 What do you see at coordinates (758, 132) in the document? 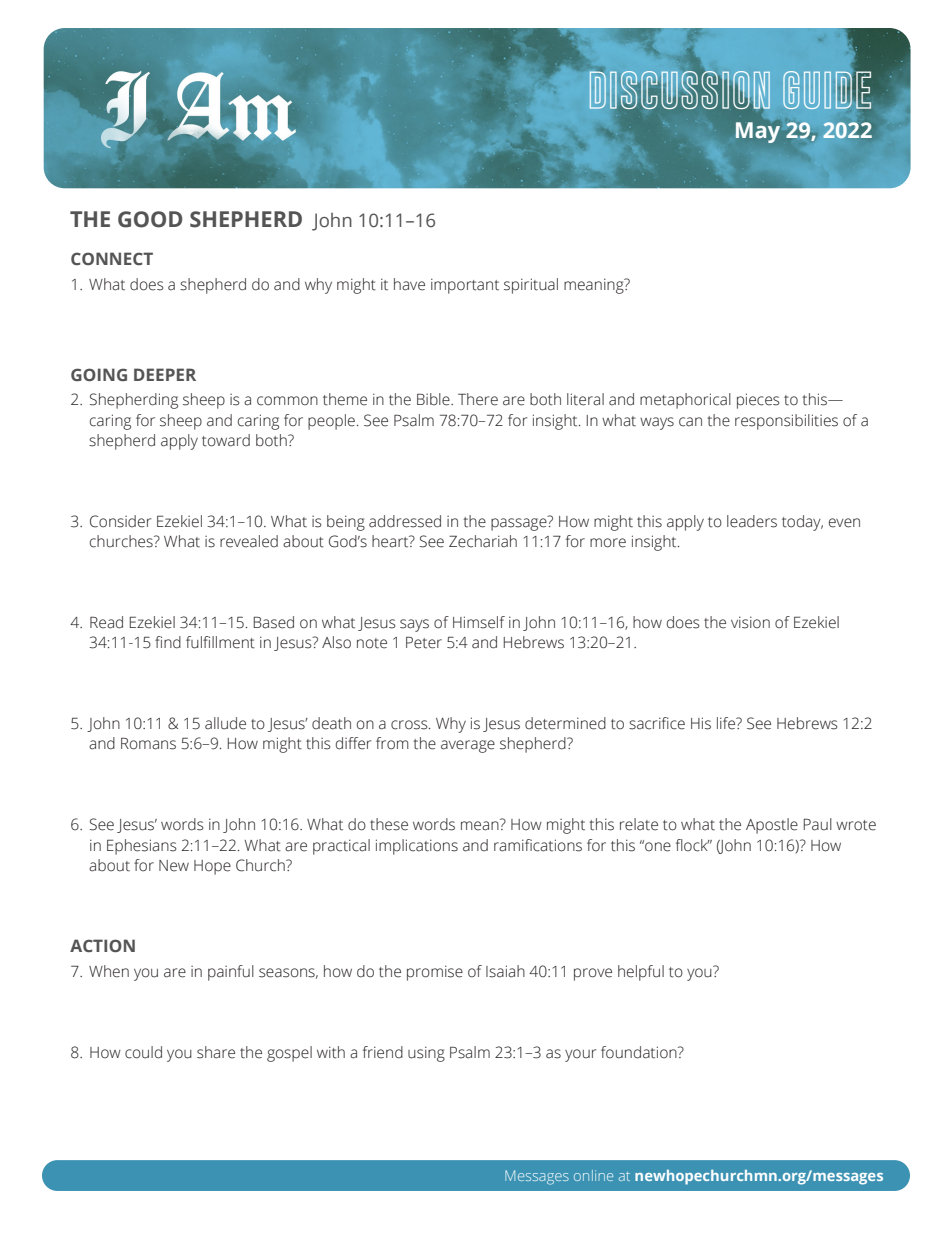
I see `May` at bounding box center [758, 132].
